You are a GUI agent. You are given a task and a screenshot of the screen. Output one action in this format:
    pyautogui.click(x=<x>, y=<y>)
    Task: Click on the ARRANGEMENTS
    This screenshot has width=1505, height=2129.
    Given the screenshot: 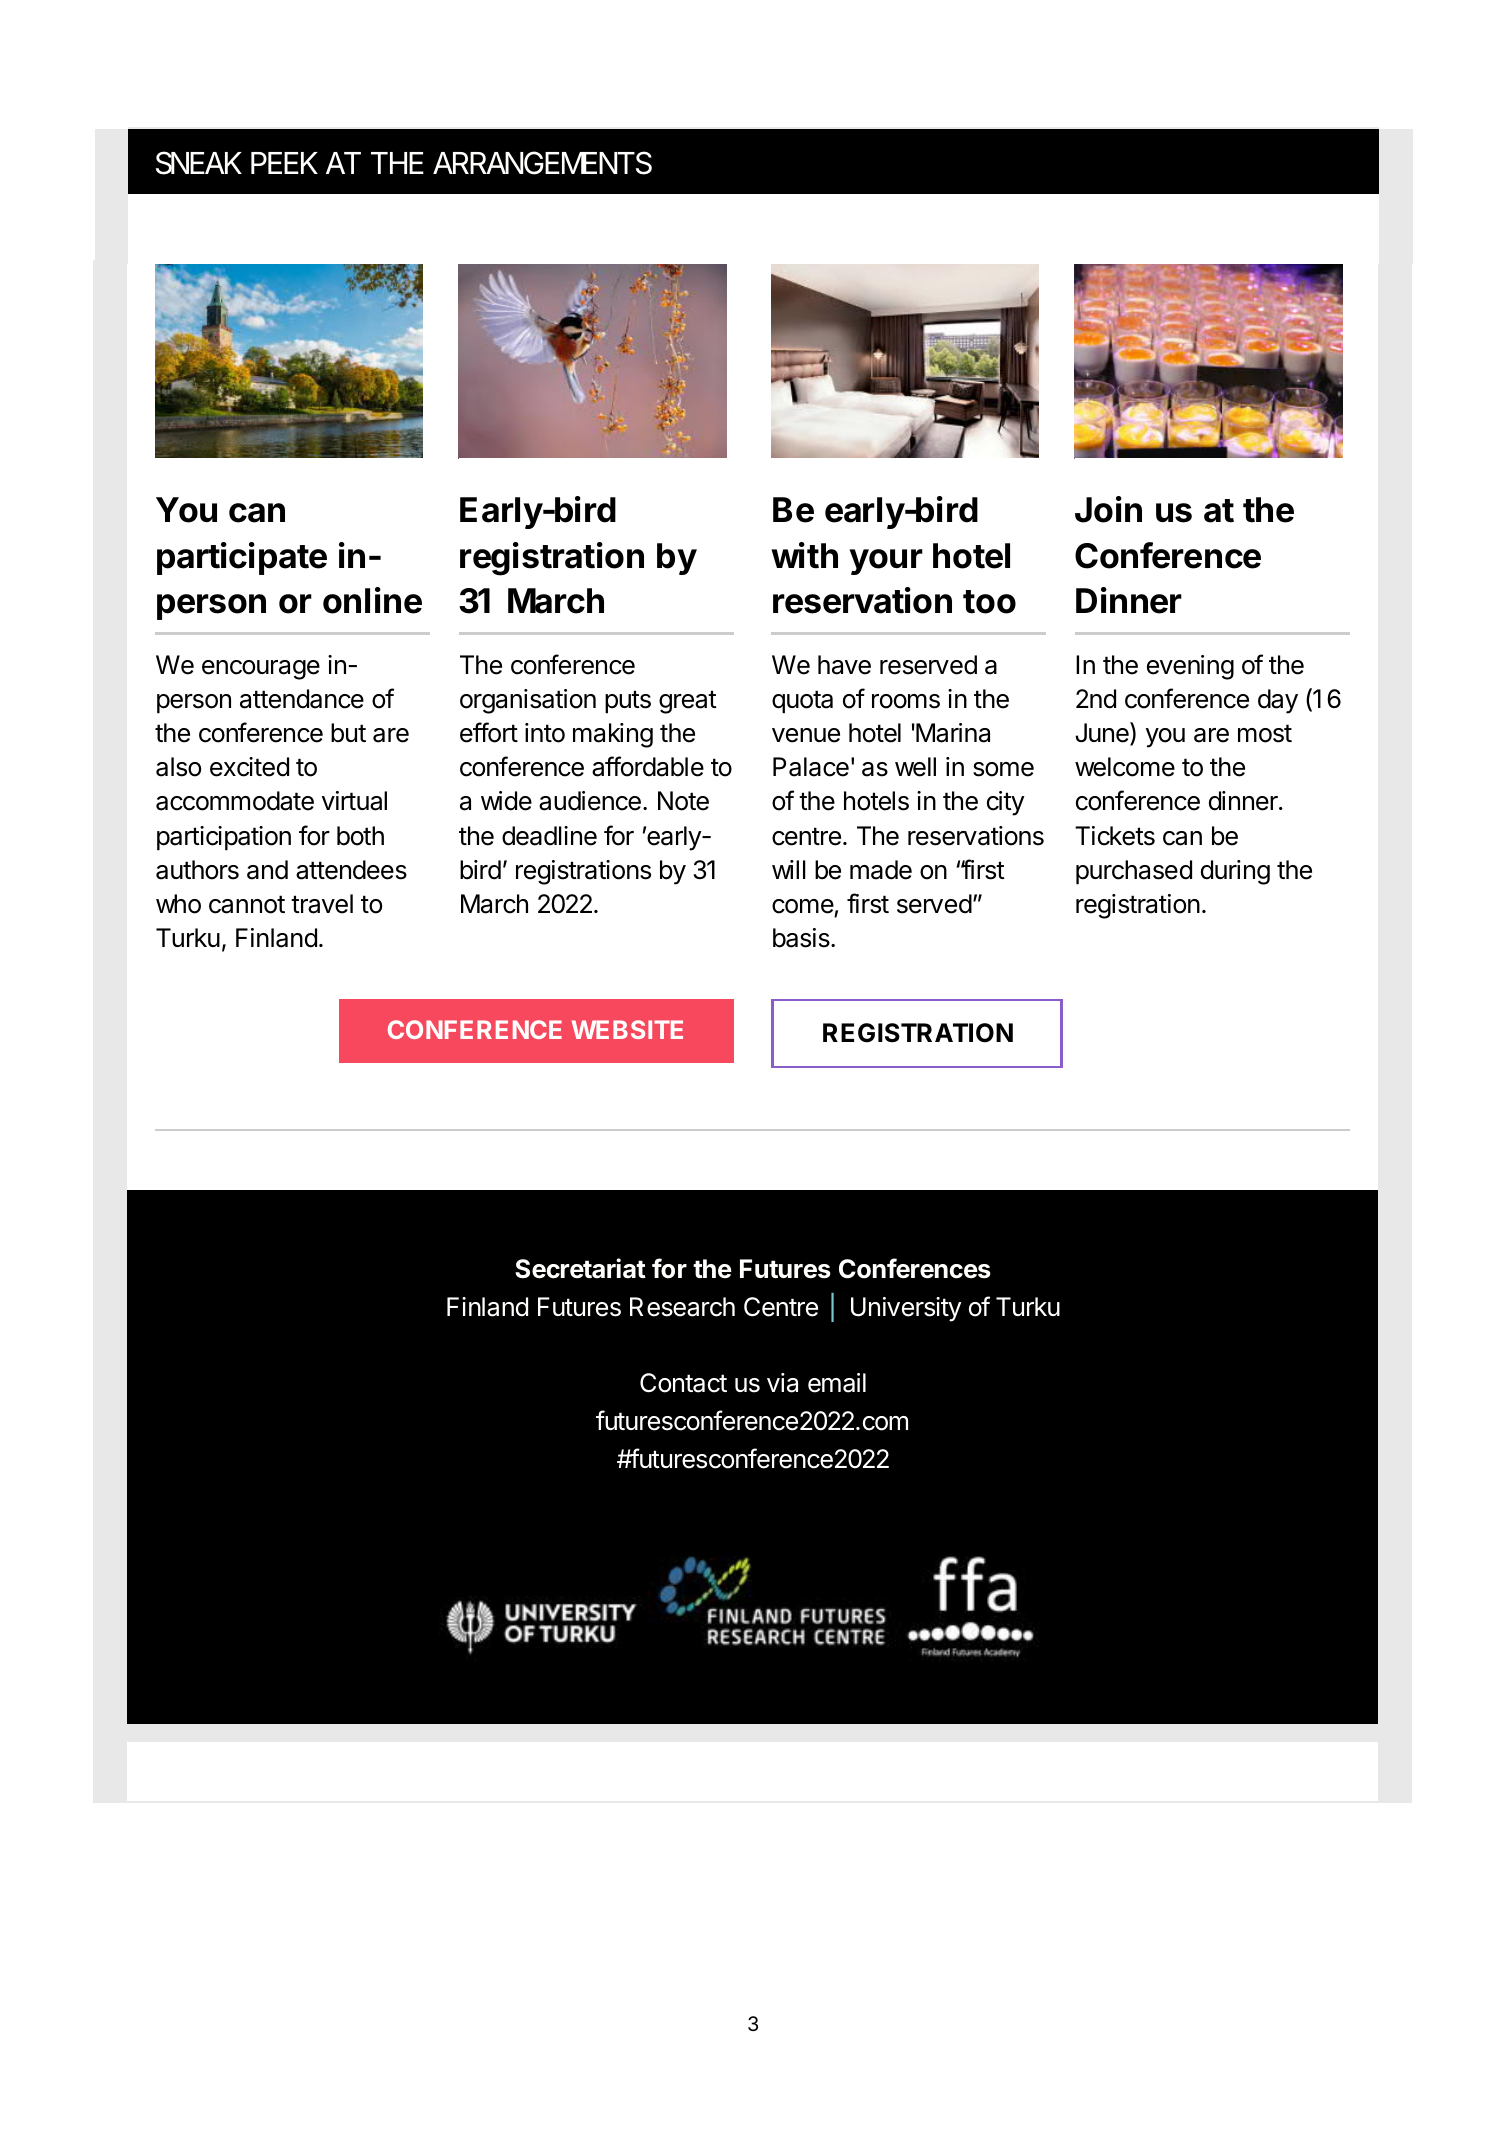 What is the action you would take?
    pyautogui.click(x=542, y=163)
